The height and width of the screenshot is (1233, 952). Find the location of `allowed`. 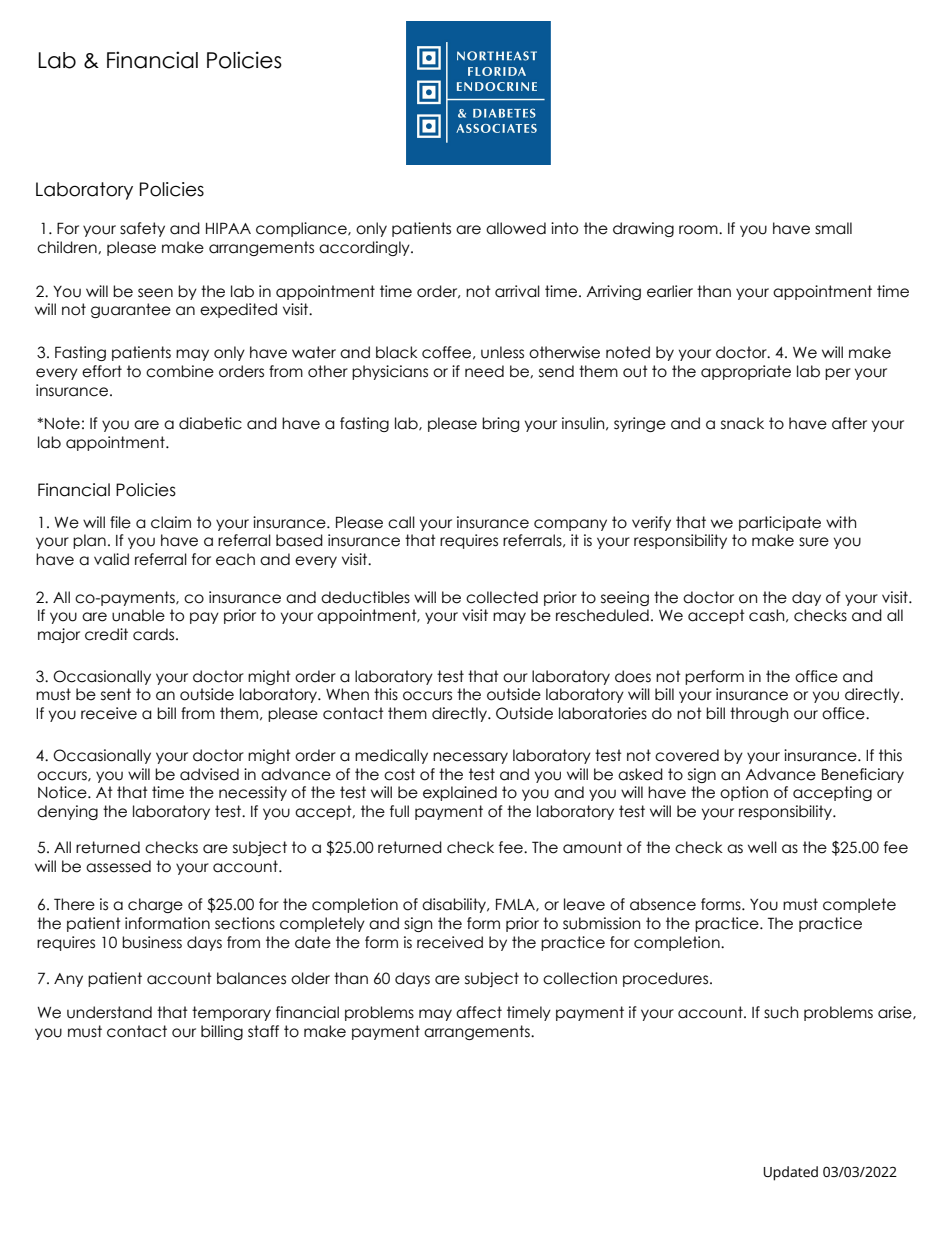

allowed is located at coordinates (516, 228).
